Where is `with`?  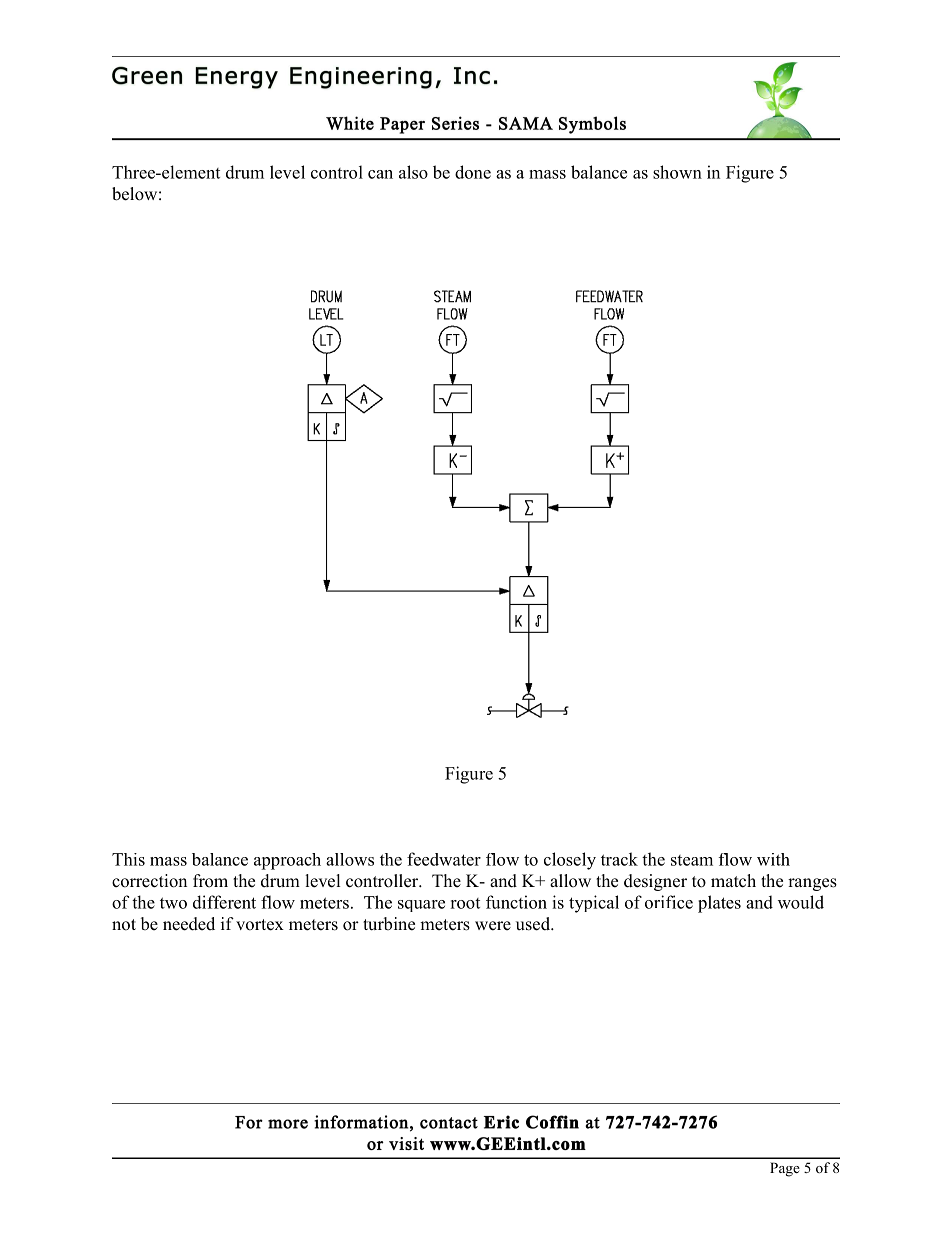
with is located at coordinates (773, 859).
